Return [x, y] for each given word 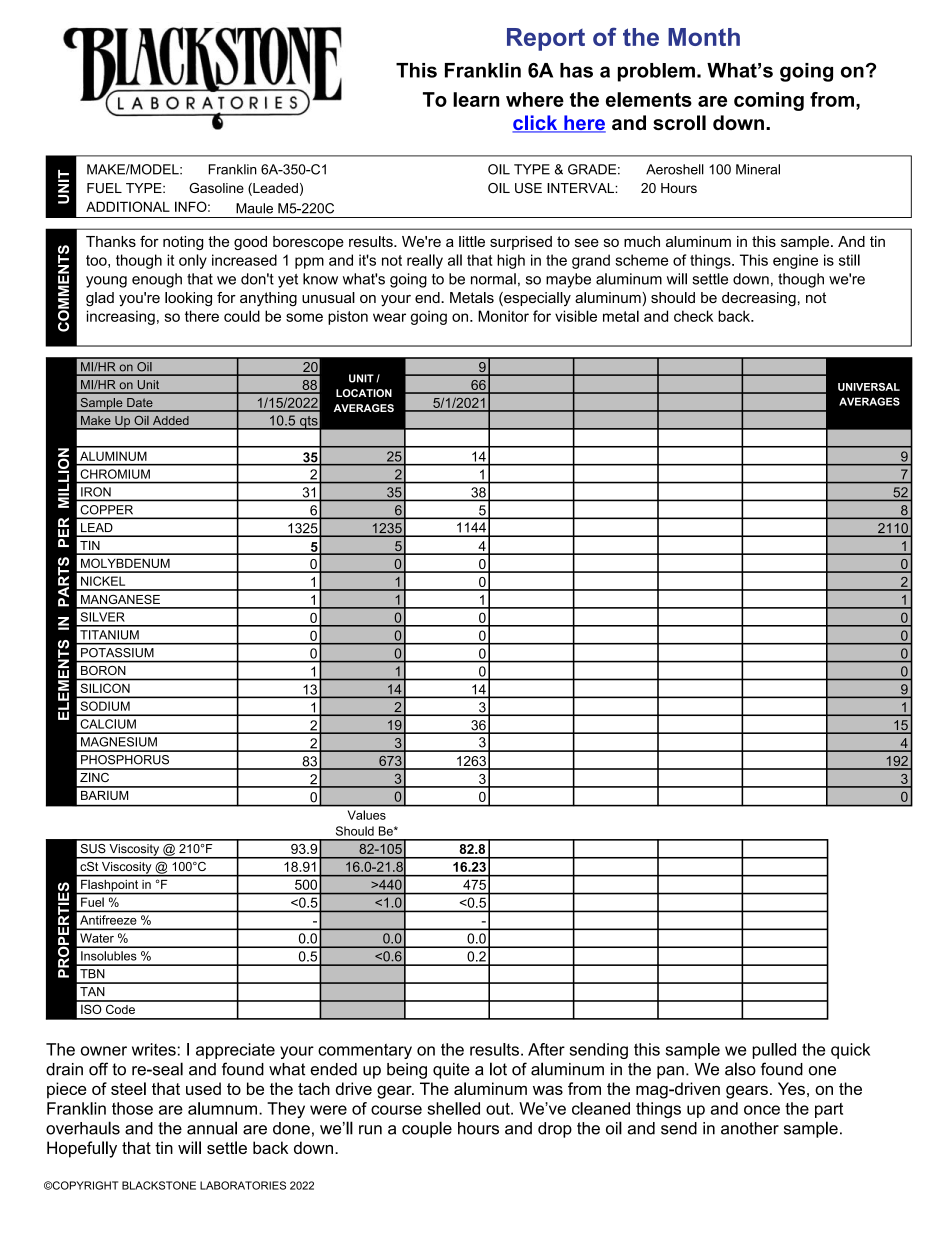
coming [769, 101]
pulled [774, 1051]
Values [367, 815]
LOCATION [364, 393]
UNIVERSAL [869, 387]
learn [476, 99]
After [546, 1049]
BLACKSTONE [159, 1185]
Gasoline [216, 188]
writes [154, 1049]
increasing [121, 317]
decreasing [759, 299]
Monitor [503, 316]
